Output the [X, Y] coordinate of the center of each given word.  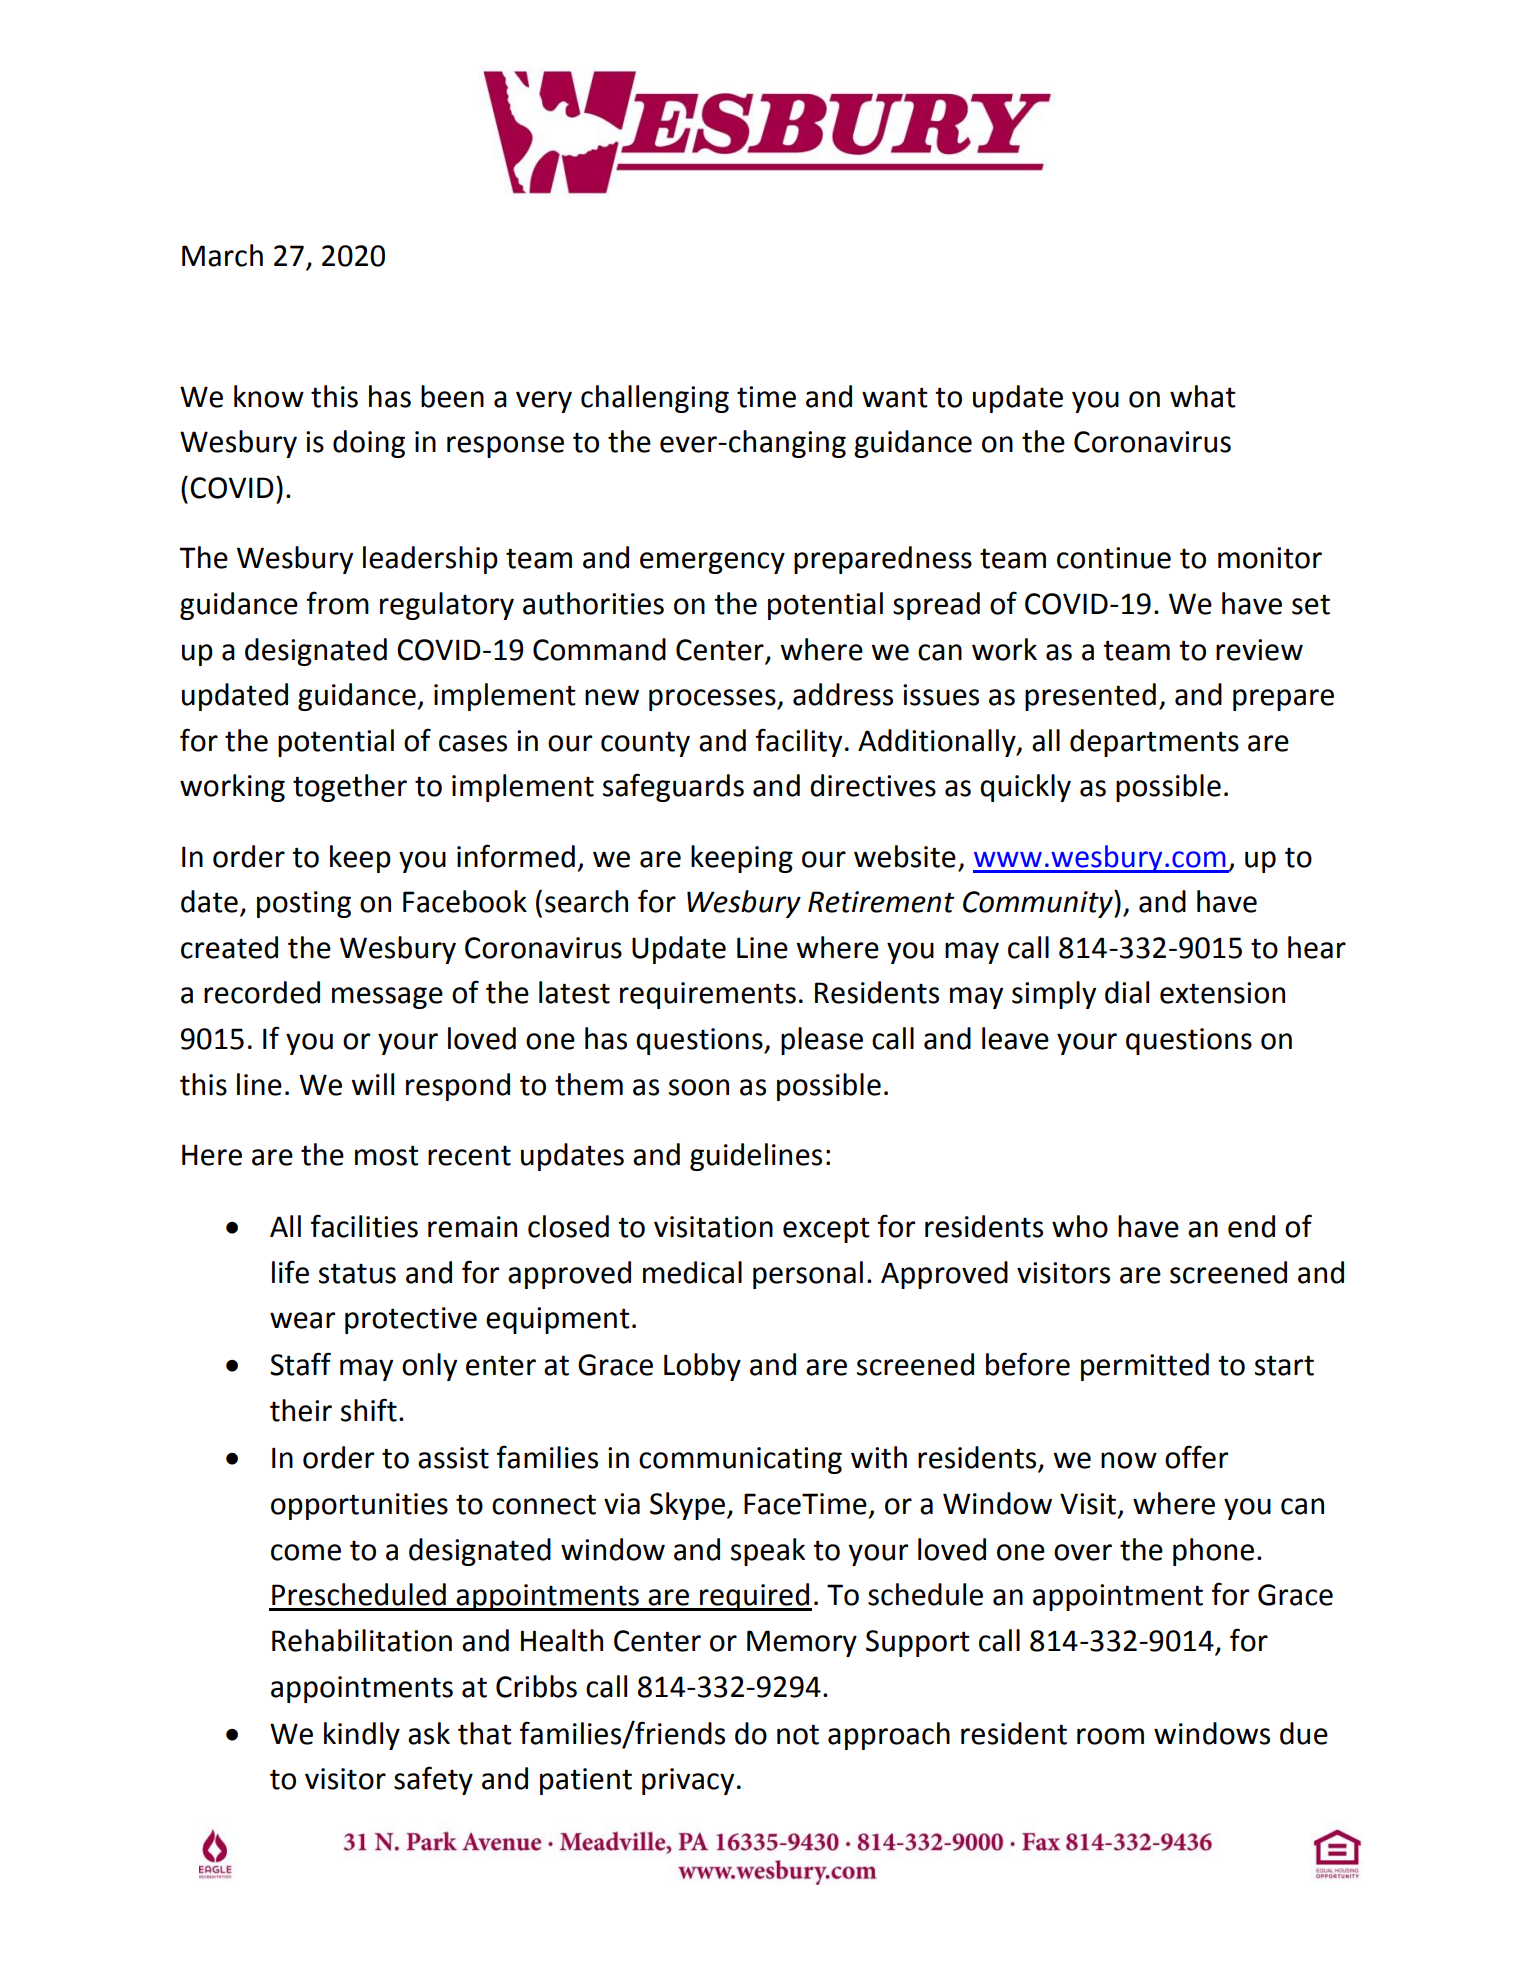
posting [304, 904]
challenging [655, 399]
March [222, 255]
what [1203, 396]
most [387, 1155]
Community [1039, 904]
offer [1196, 1457]
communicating [740, 1460]
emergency [712, 563]
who [1080, 1226]
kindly [362, 1736]
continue [1114, 558]
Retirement [881, 902]
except [826, 1230]
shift [369, 1410]
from [338, 603]
